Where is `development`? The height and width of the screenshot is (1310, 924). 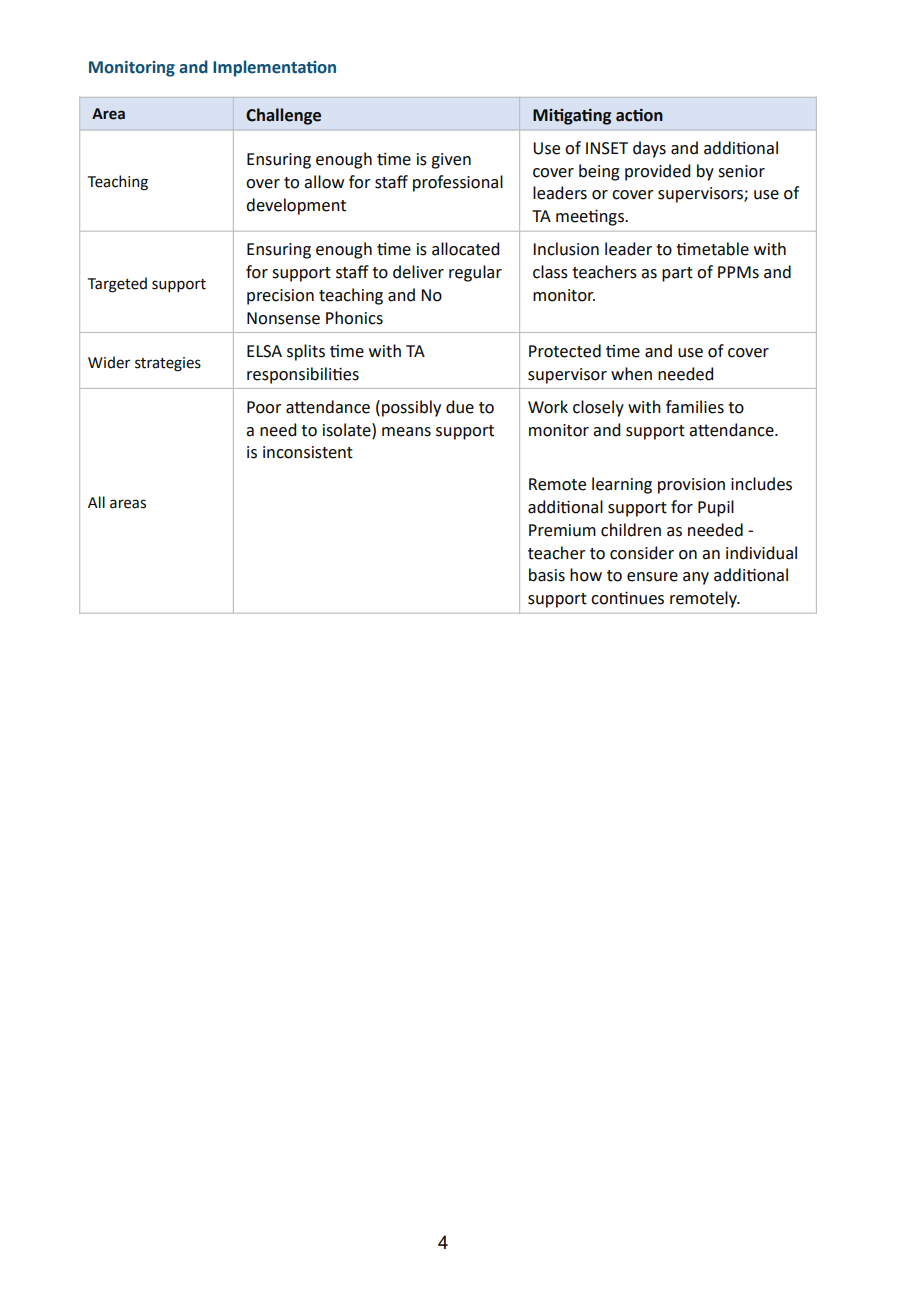 development is located at coordinates (296, 206).
